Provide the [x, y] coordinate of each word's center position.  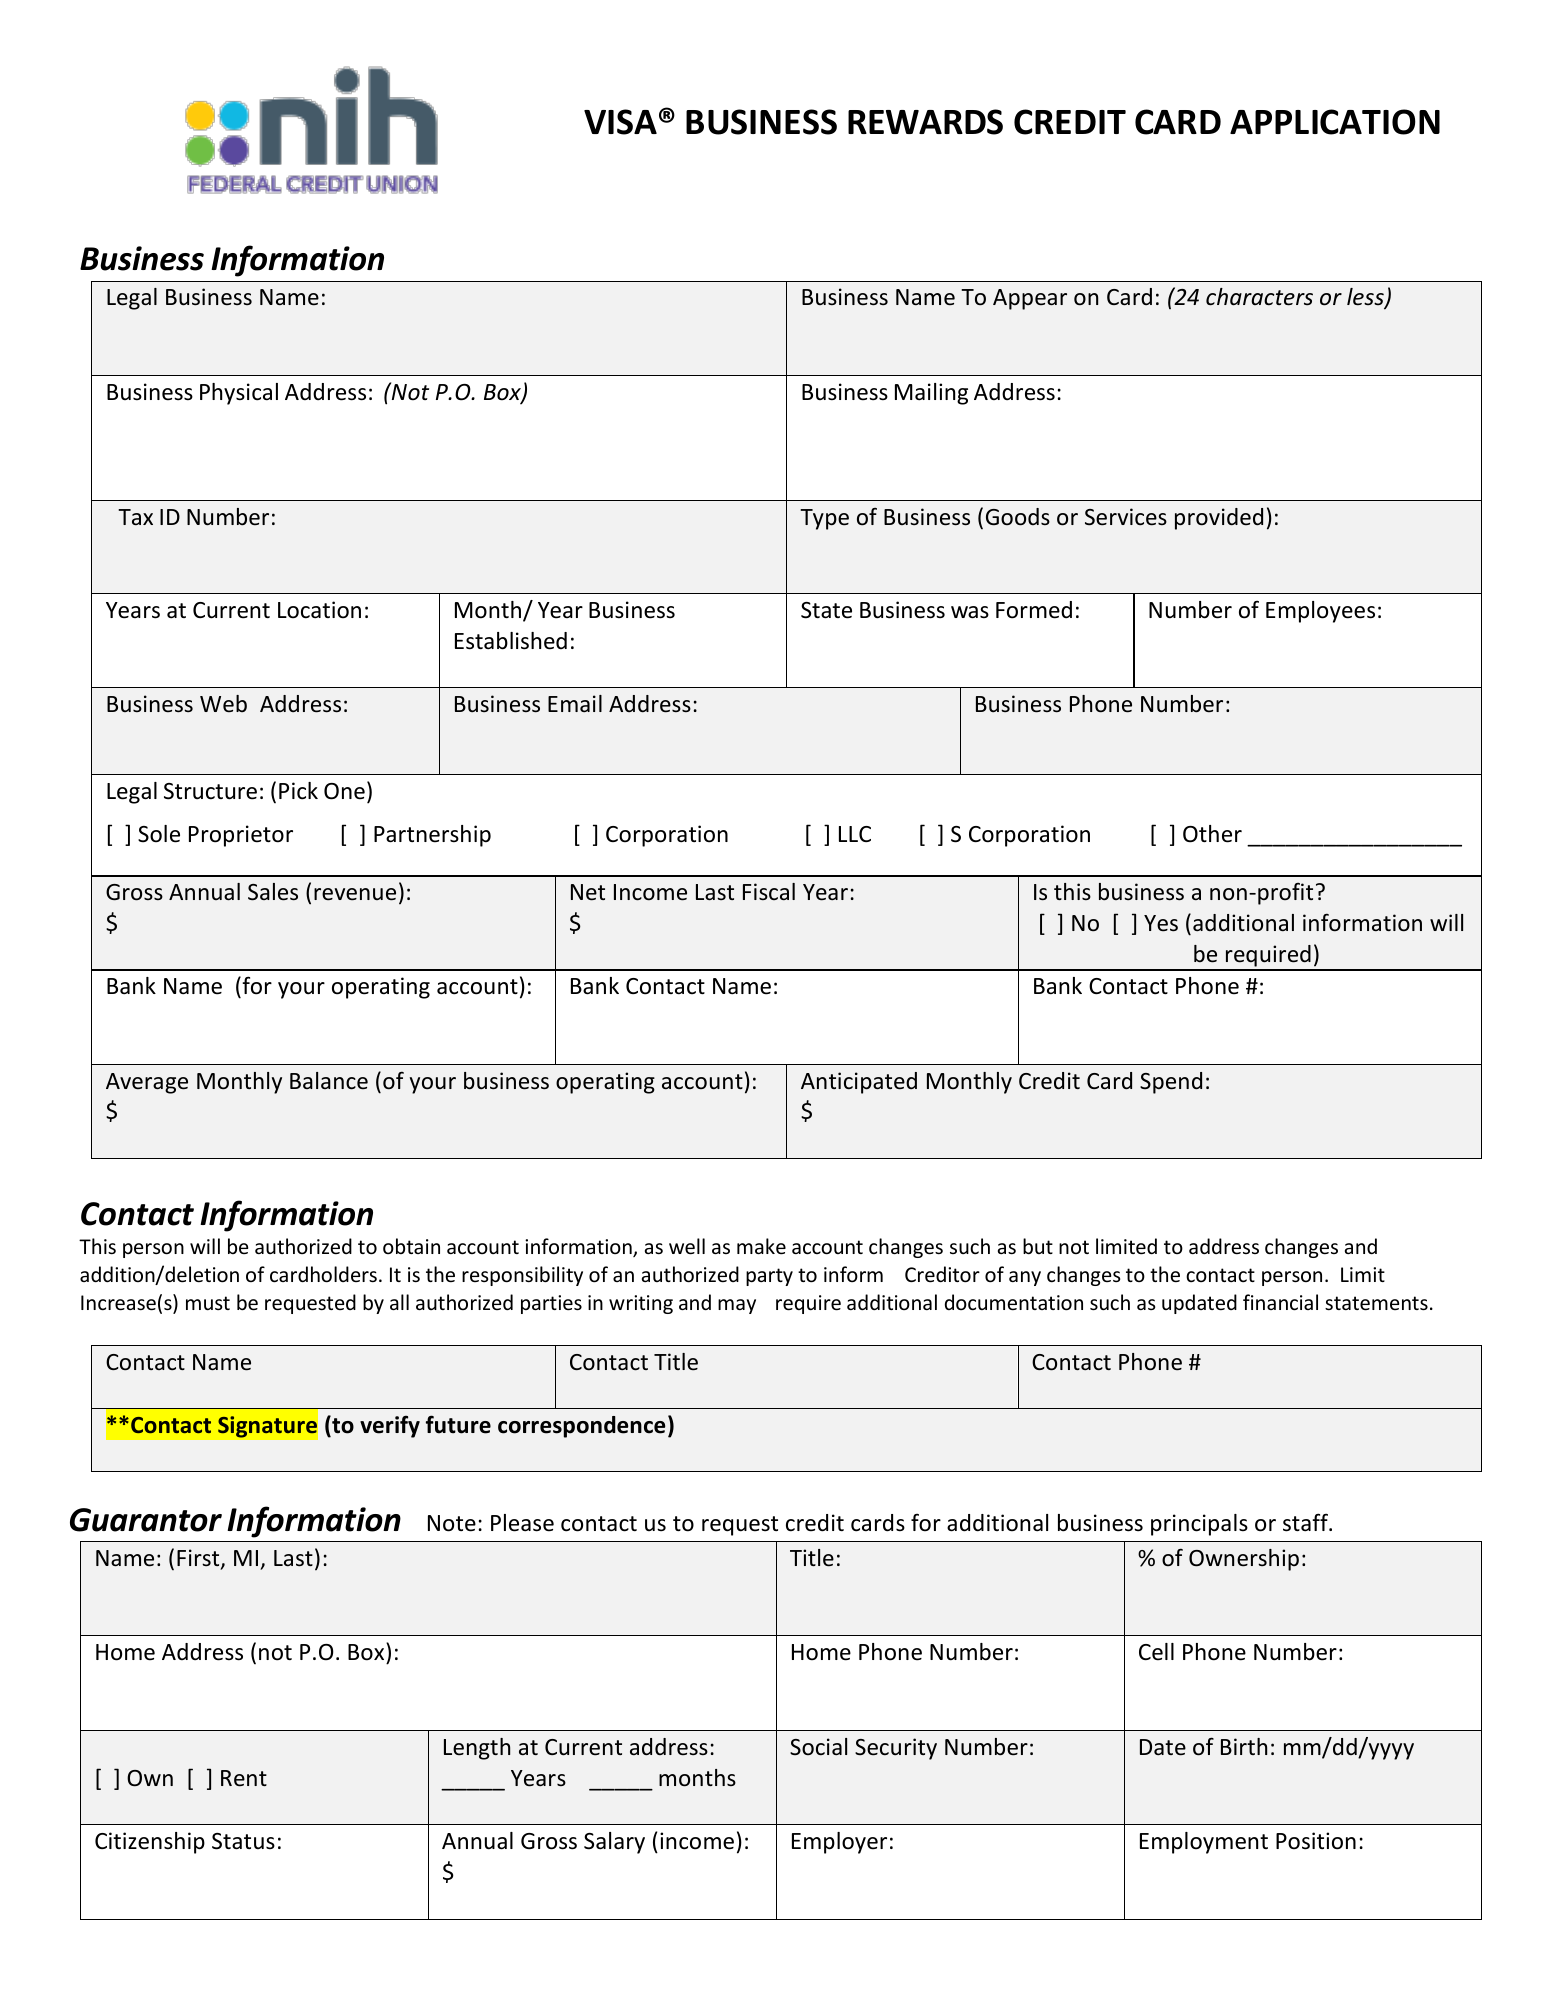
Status [243, 1841]
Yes [1161, 923]
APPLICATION [1335, 122]
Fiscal [769, 891]
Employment [1204, 1843]
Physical [239, 394]
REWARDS [925, 122]
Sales [273, 892]
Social [818, 1747]
